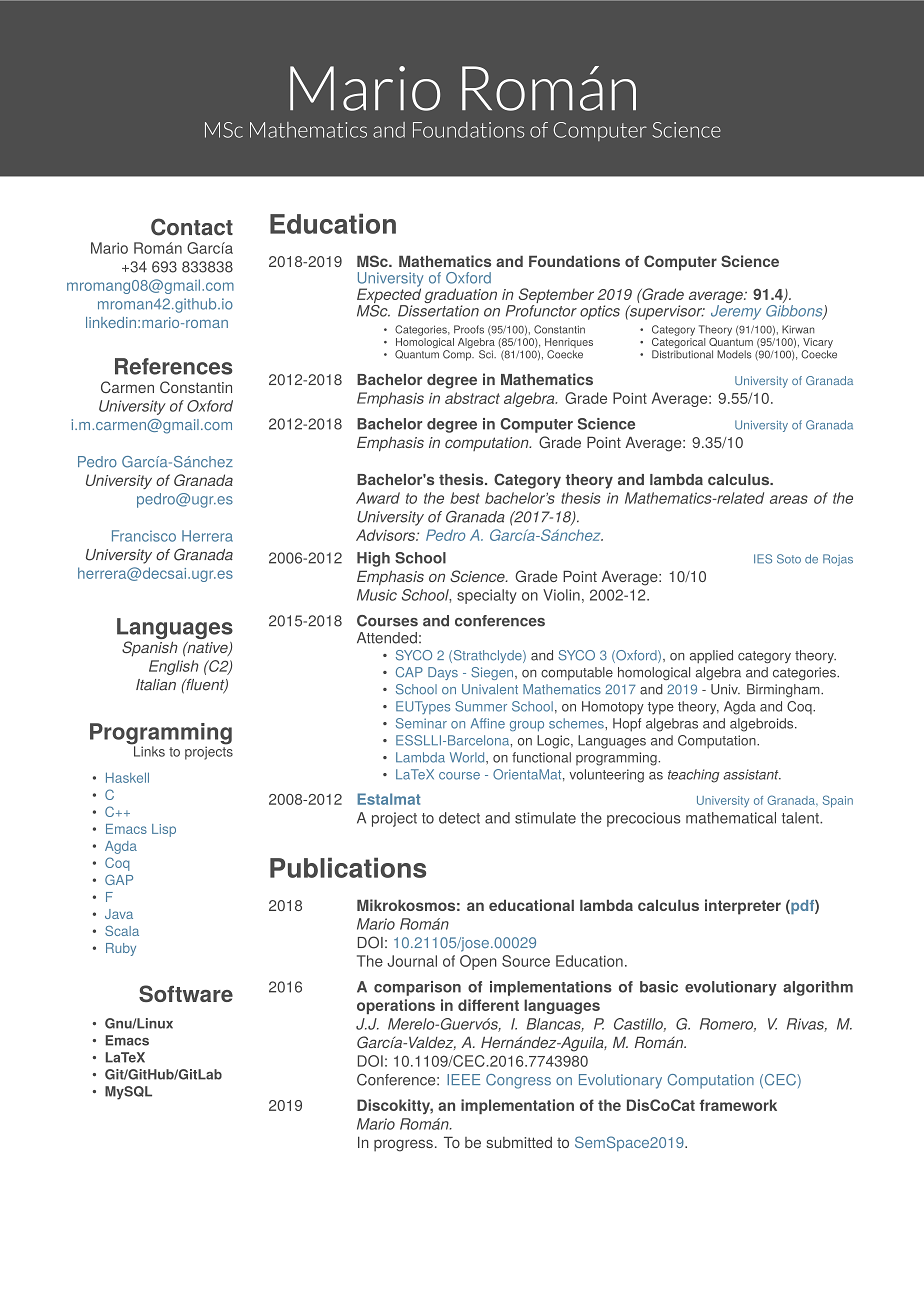  I want to click on Models, so click(734, 354).
